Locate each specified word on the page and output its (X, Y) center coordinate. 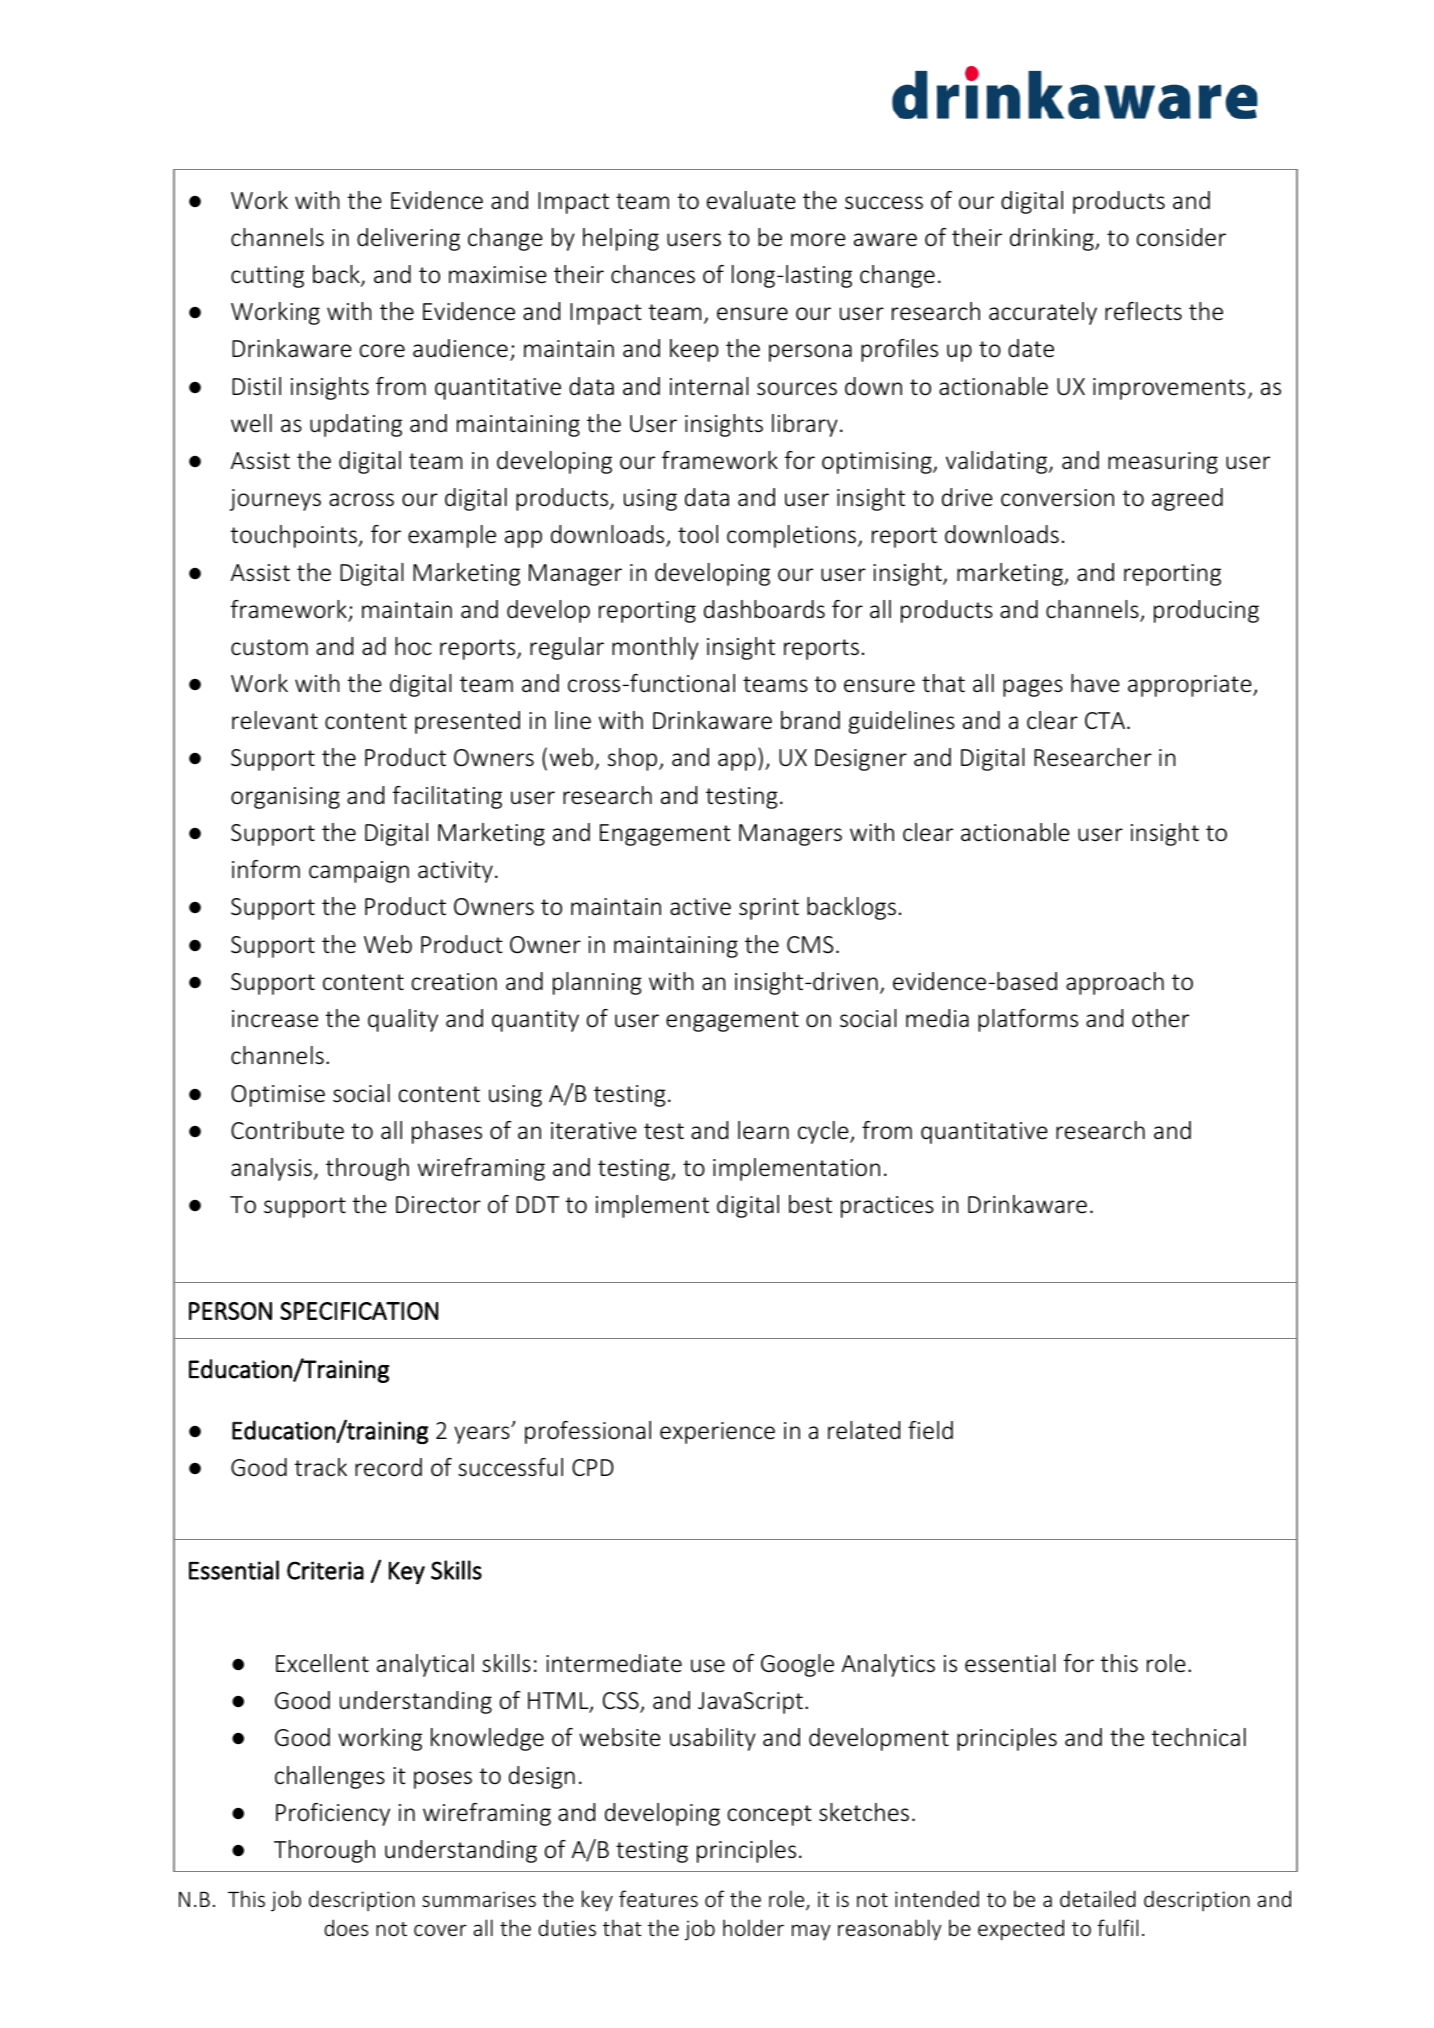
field (930, 1430)
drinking (1053, 239)
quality (403, 1020)
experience (717, 1433)
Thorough (324, 1851)
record (388, 1467)
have (1095, 683)
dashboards (764, 609)
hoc (413, 646)
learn (763, 1130)
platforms (1028, 1020)
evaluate (751, 200)
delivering (408, 239)
